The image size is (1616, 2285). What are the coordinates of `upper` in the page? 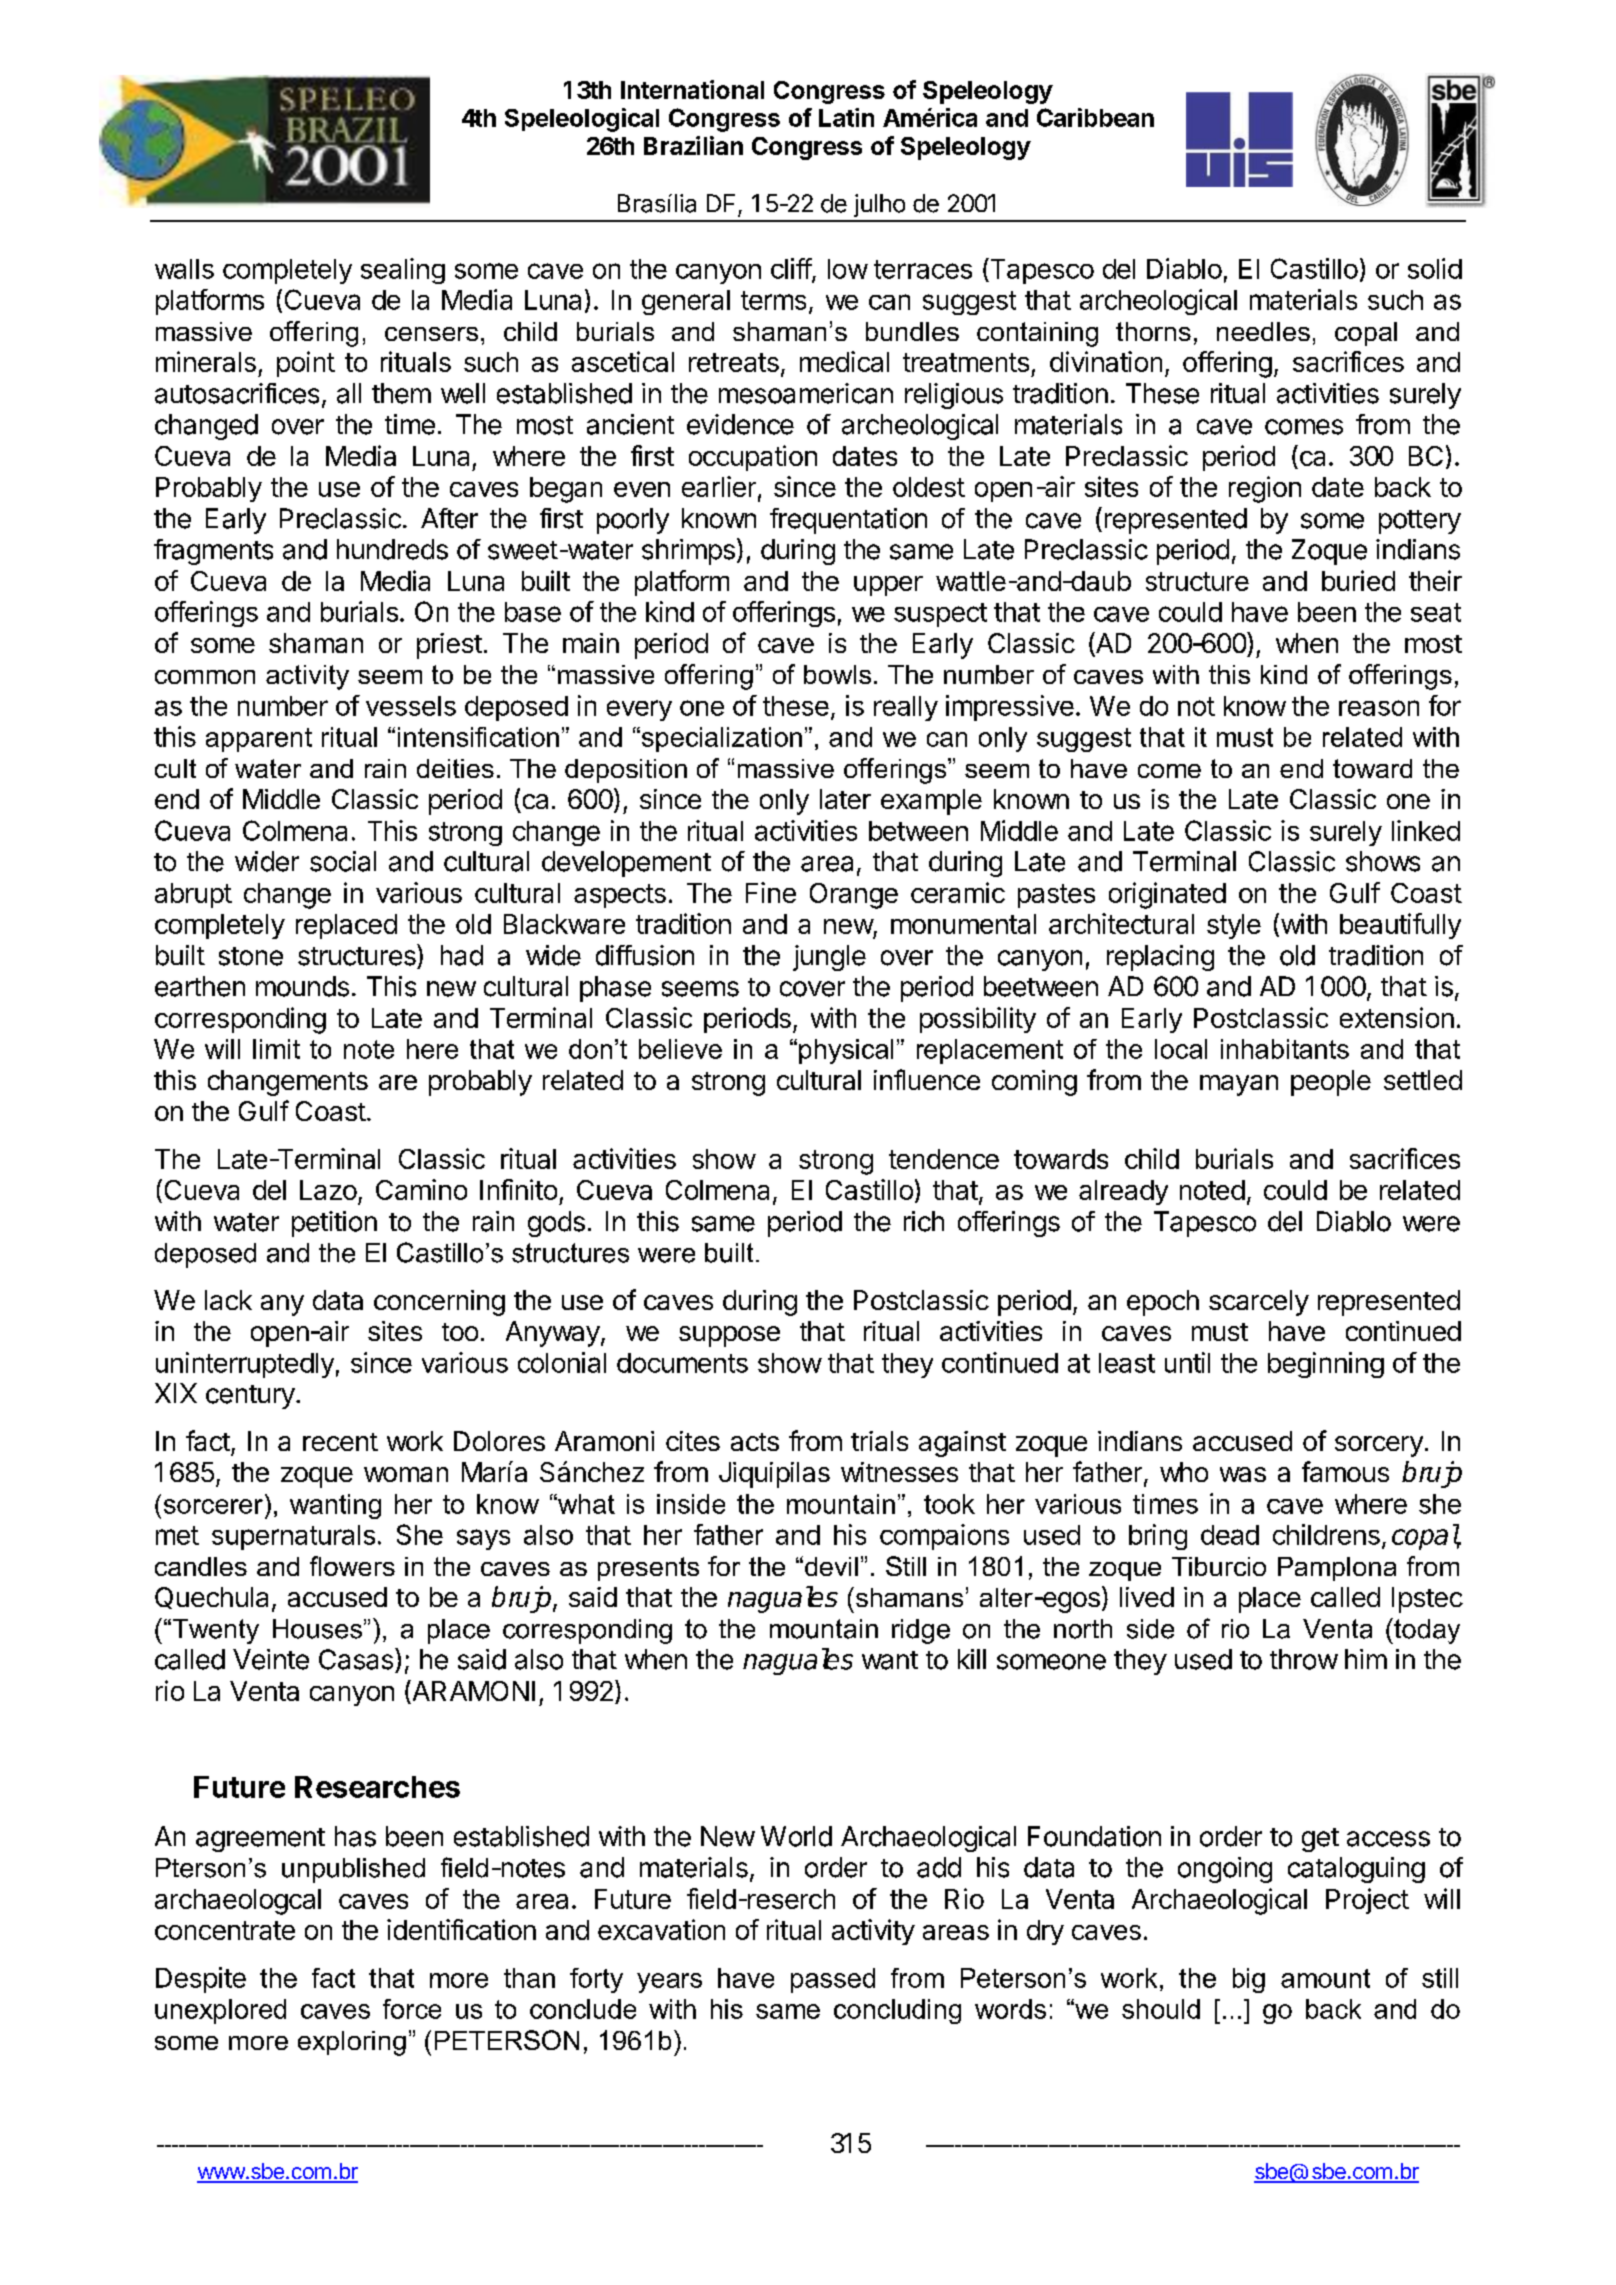 It's located at (888, 586).
